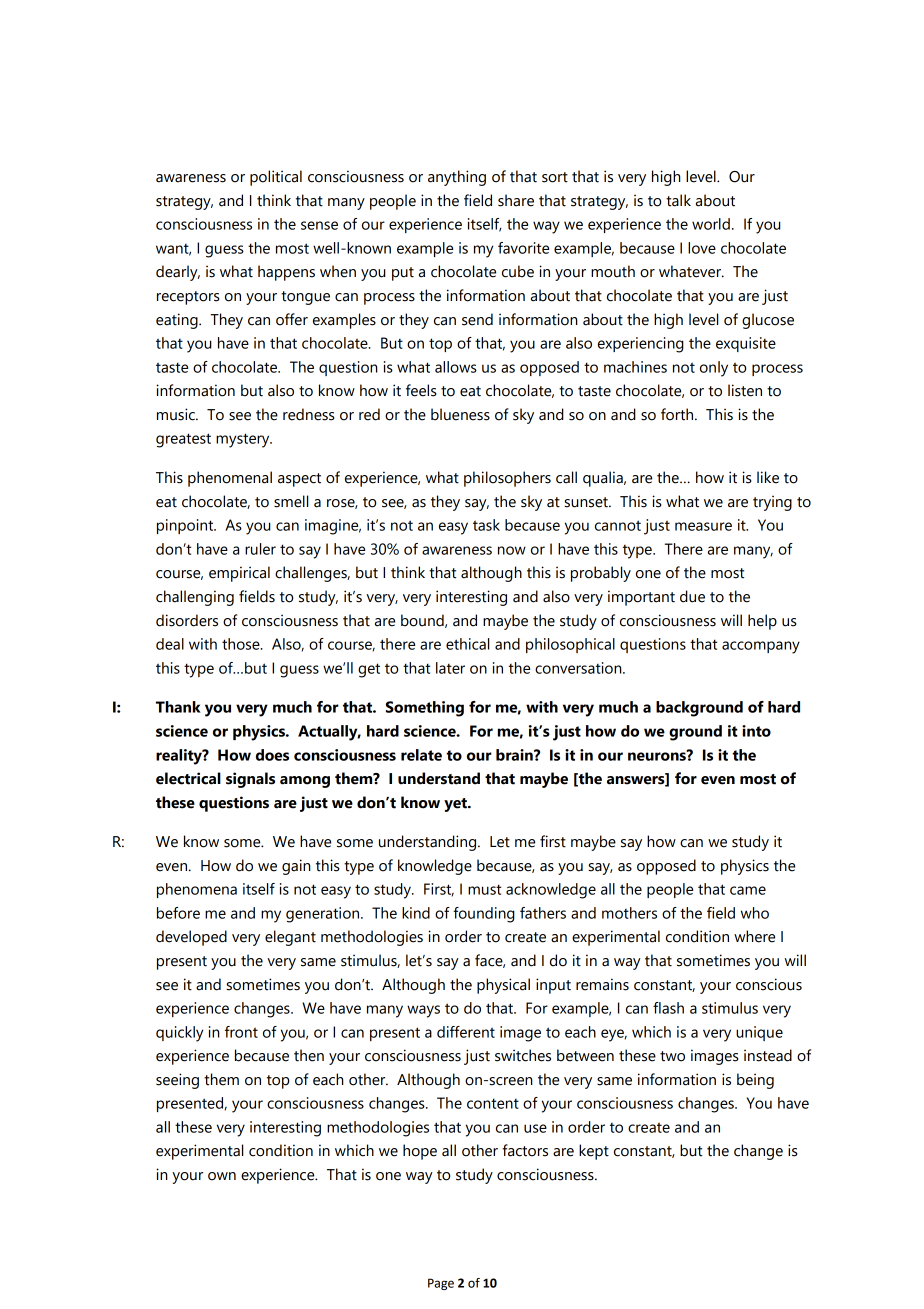 The image size is (924, 1309). What do you see at coordinates (748, 890) in the image?
I see `came` at bounding box center [748, 890].
